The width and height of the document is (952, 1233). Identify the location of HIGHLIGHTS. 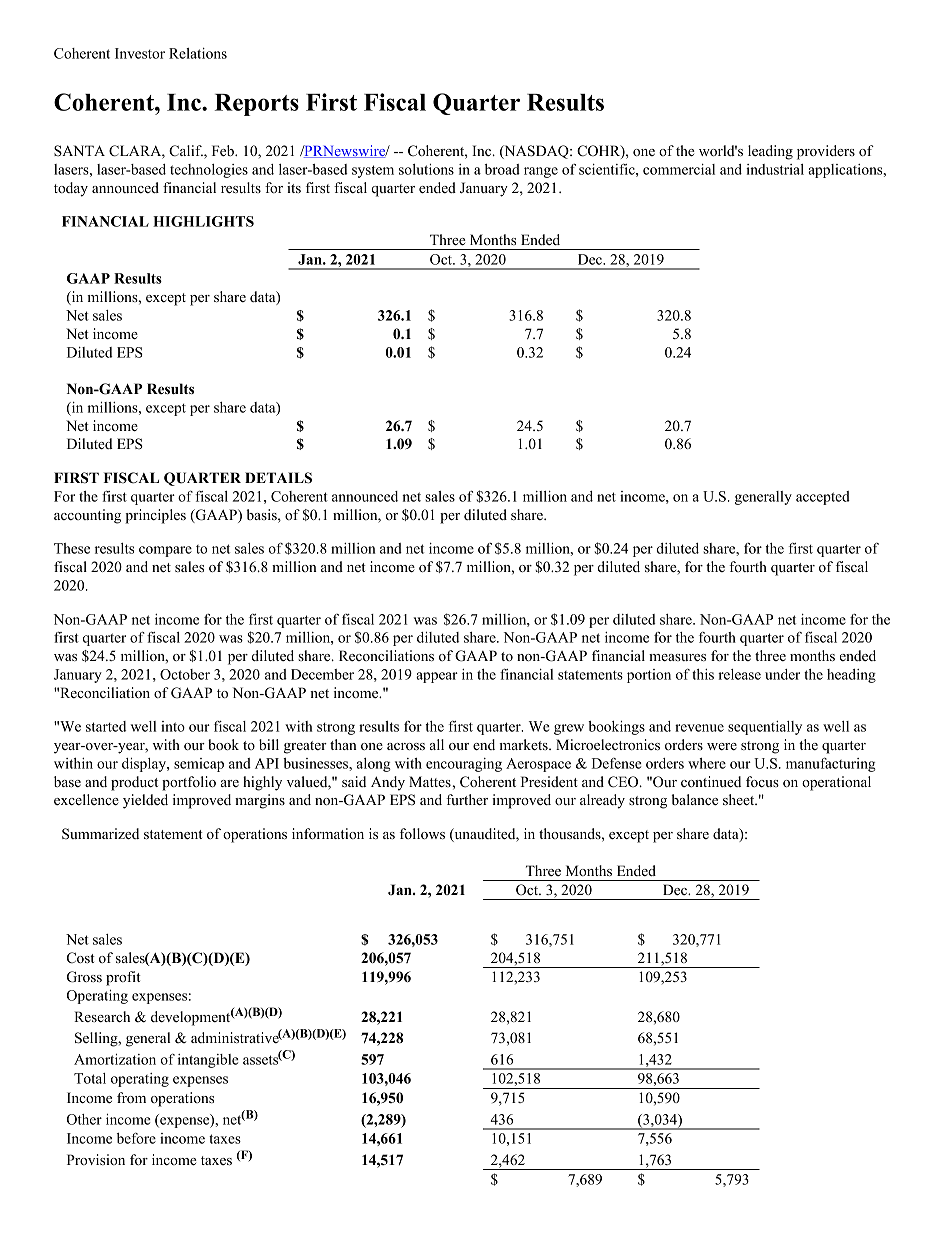
(203, 221).
